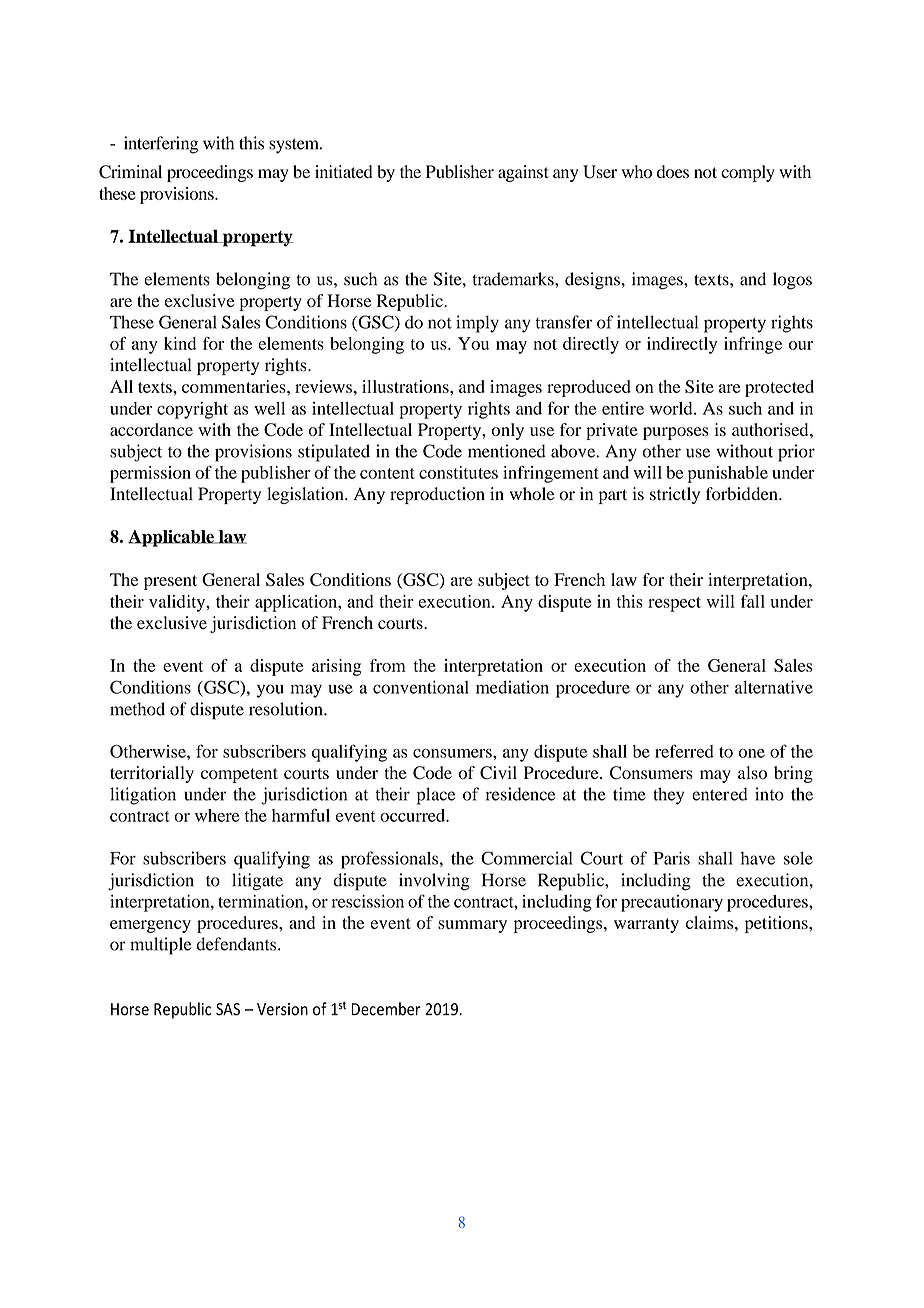 Image resolution: width=924 pixels, height=1308 pixels. Describe the element at coordinates (477, 324) in the screenshot. I see `imply` at that location.
